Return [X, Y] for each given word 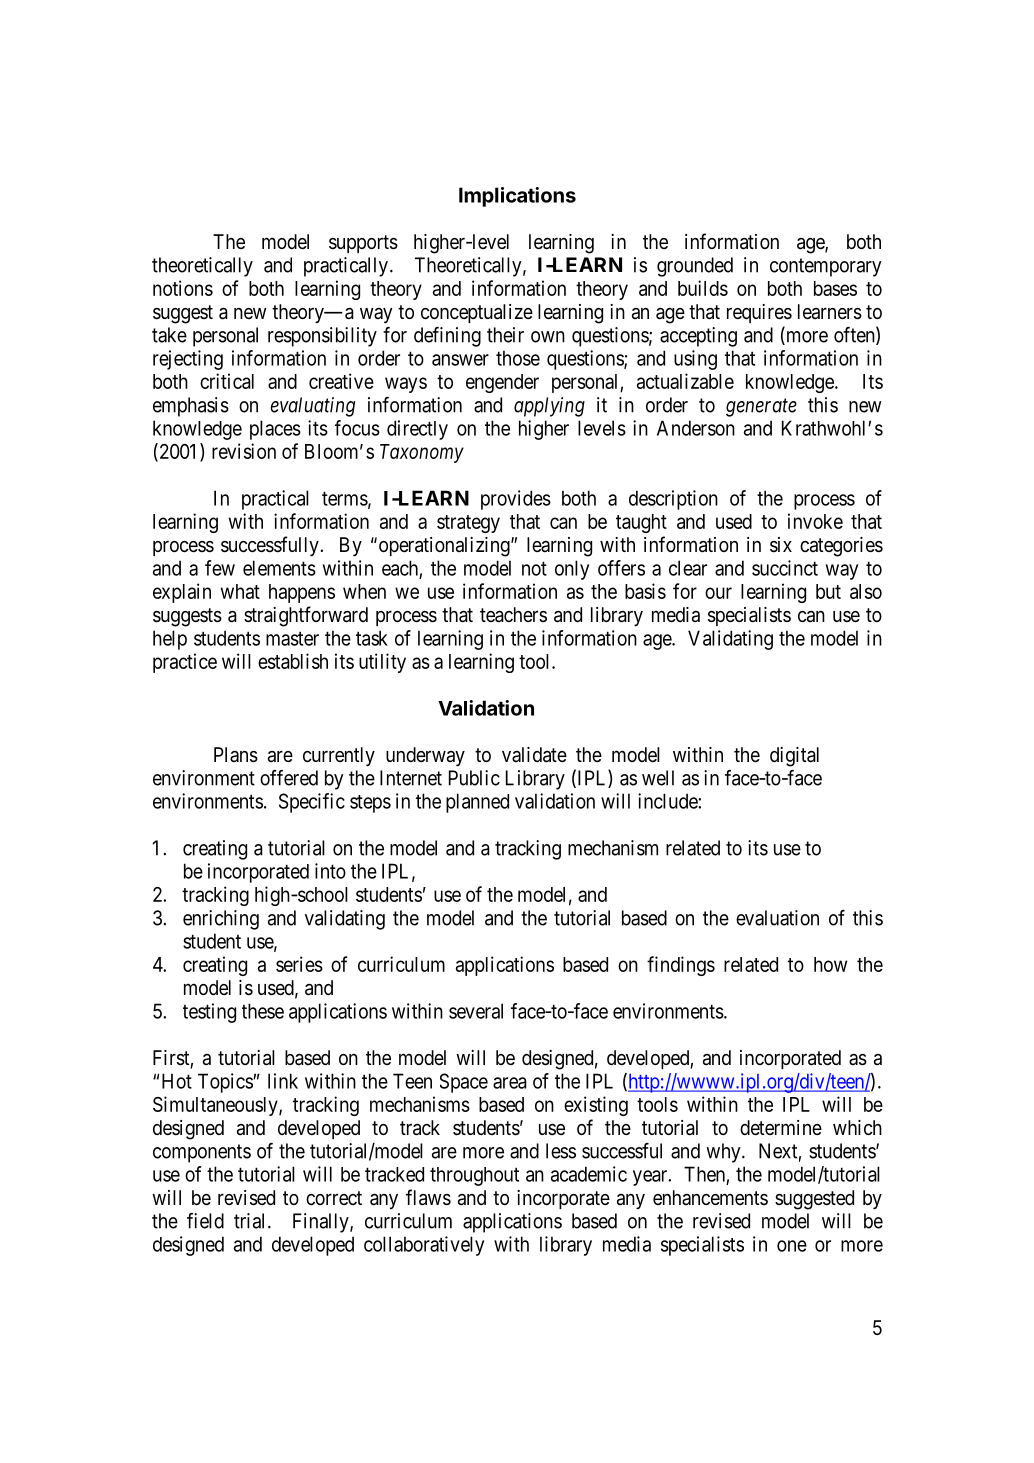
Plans [236, 755]
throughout [474, 1176]
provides [516, 500]
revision [244, 451]
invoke [815, 521]
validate [534, 755]
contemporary [826, 267]
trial [251, 1221]
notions [183, 288]
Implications [517, 197]
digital [794, 757]
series [299, 964]
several [476, 1011]
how [830, 964]
